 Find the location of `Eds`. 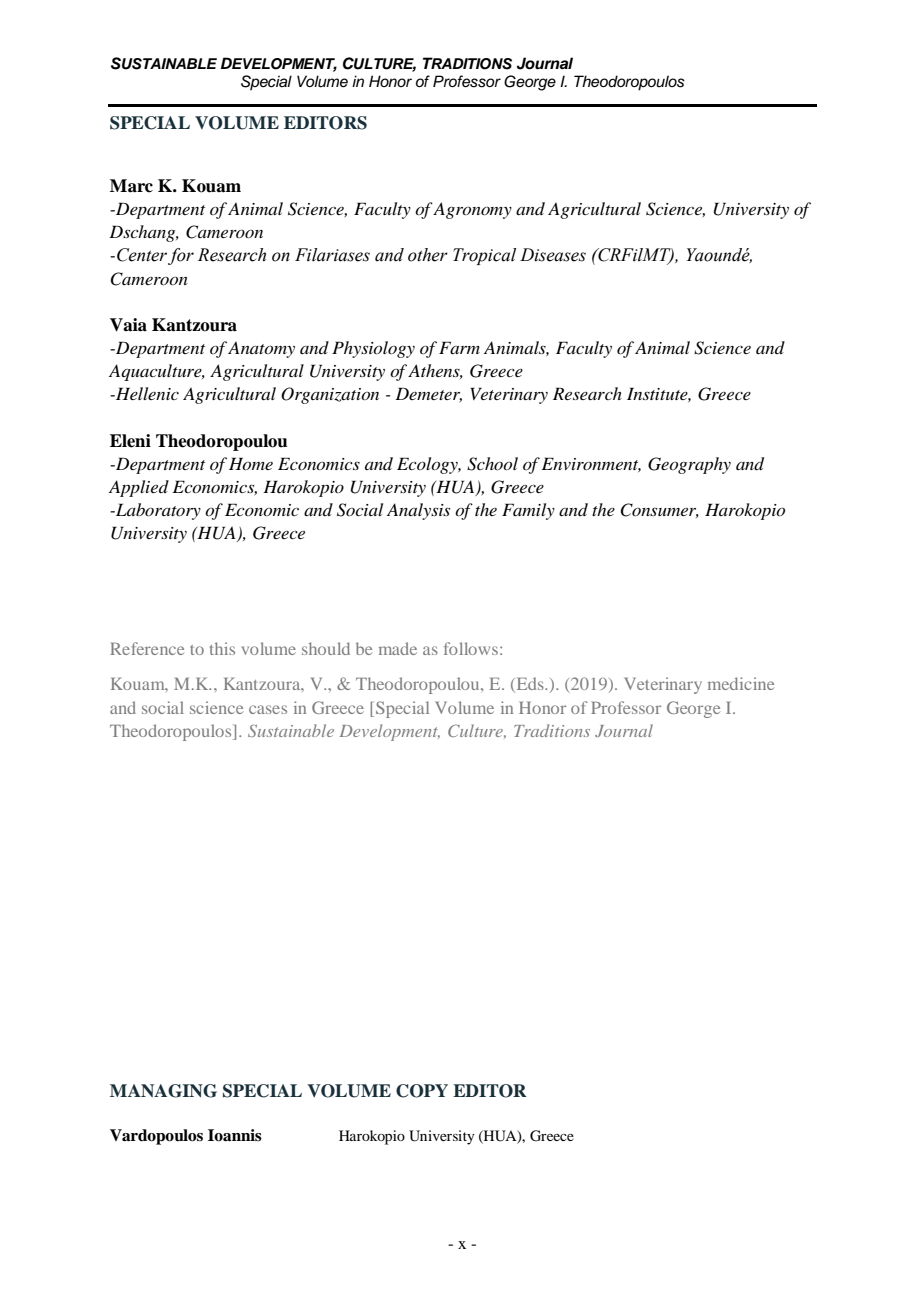

Eds is located at coordinates (530, 685).
